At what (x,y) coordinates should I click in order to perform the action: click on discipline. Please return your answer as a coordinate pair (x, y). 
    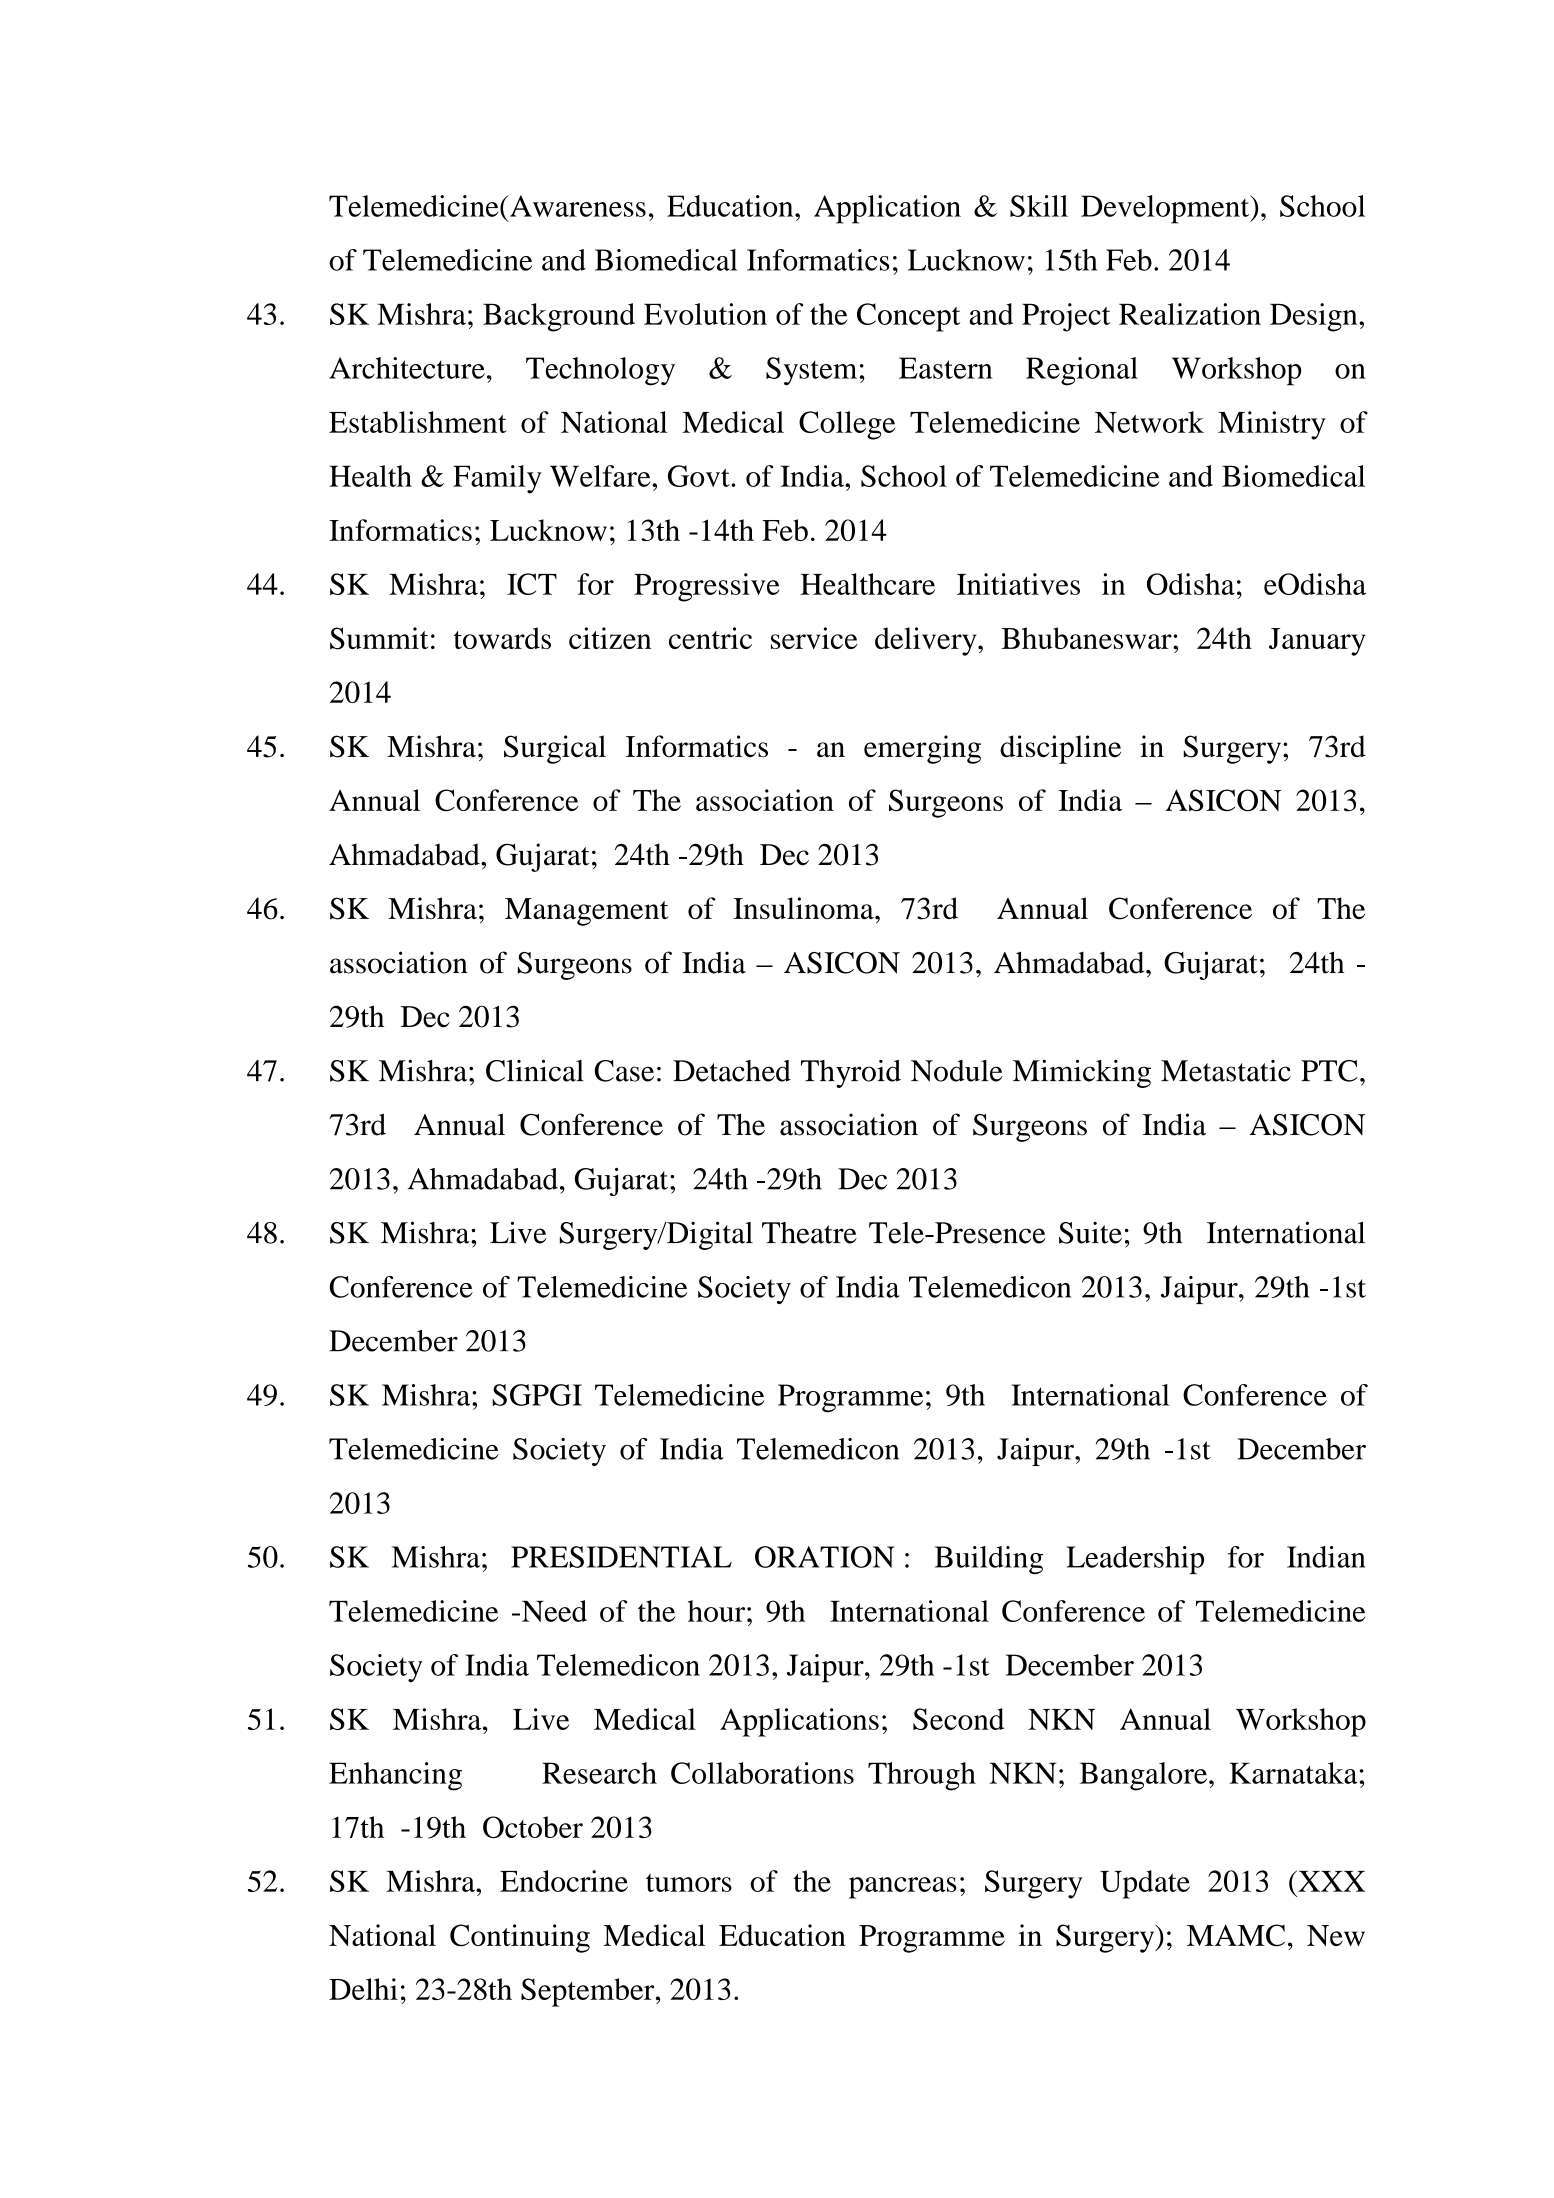
    Looking at the image, I should click on (1060, 749).
